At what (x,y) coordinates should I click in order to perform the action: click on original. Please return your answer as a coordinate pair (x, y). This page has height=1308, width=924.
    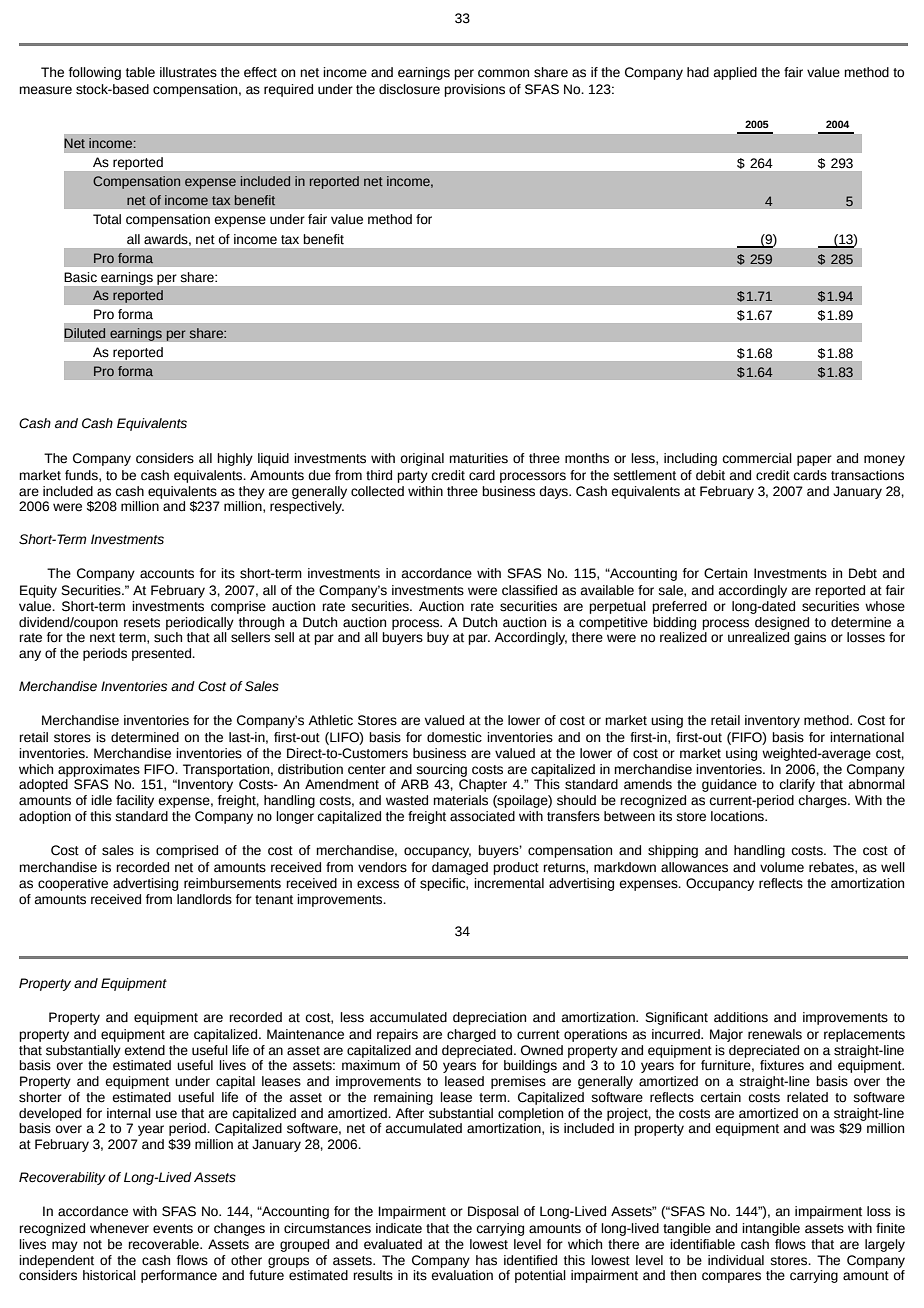
    Looking at the image, I should click on (422, 459).
